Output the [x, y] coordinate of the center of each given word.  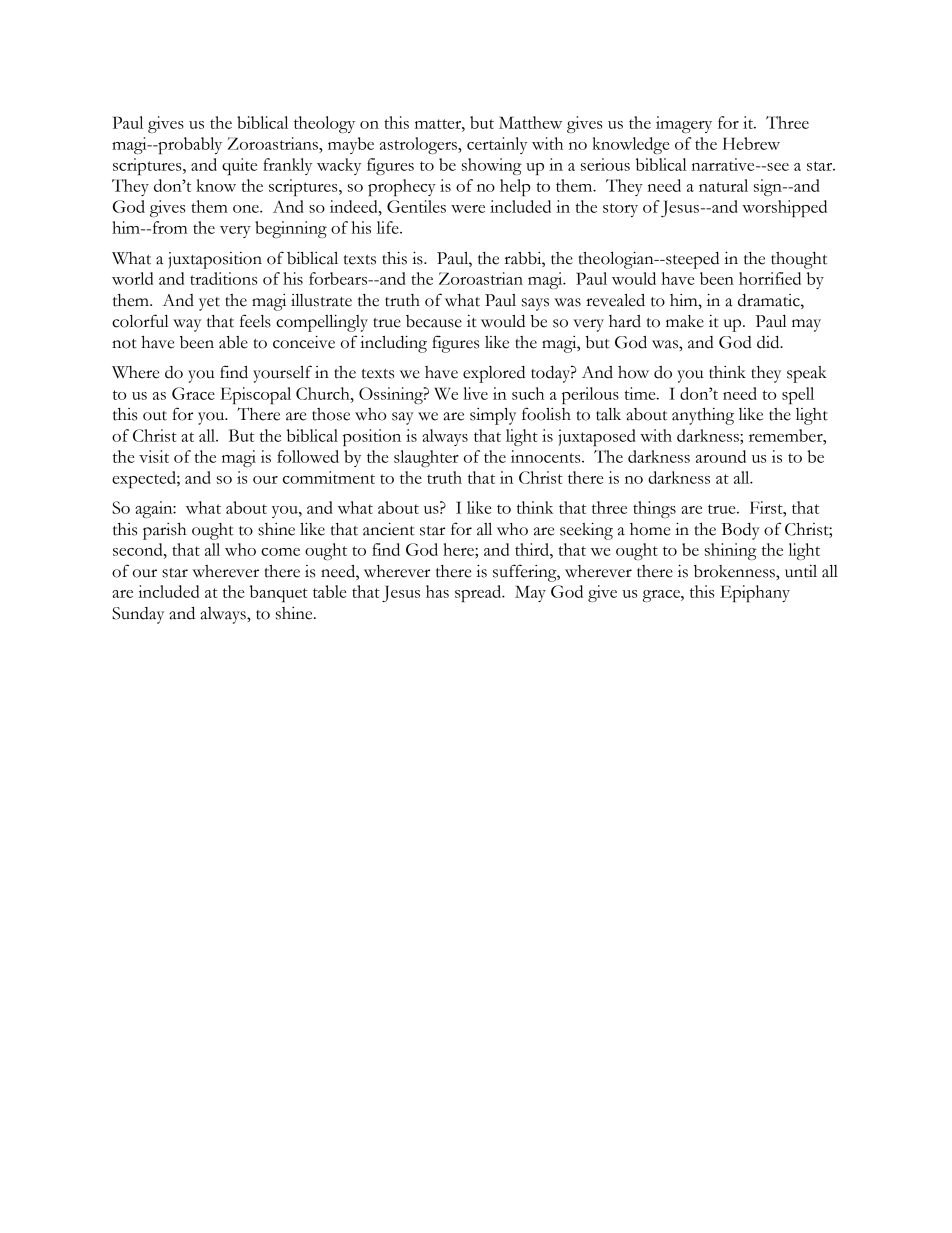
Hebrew [751, 143]
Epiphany [755, 593]
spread [479, 593]
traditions [223, 278]
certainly [497, 145]
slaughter [426, 458]
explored [494, 374]
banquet [279, 594]
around [721, 456]
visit [154, 456]
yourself [282, 374]
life [389, 227]
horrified [770, 278]
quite [239, 167]
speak [807, 374]
